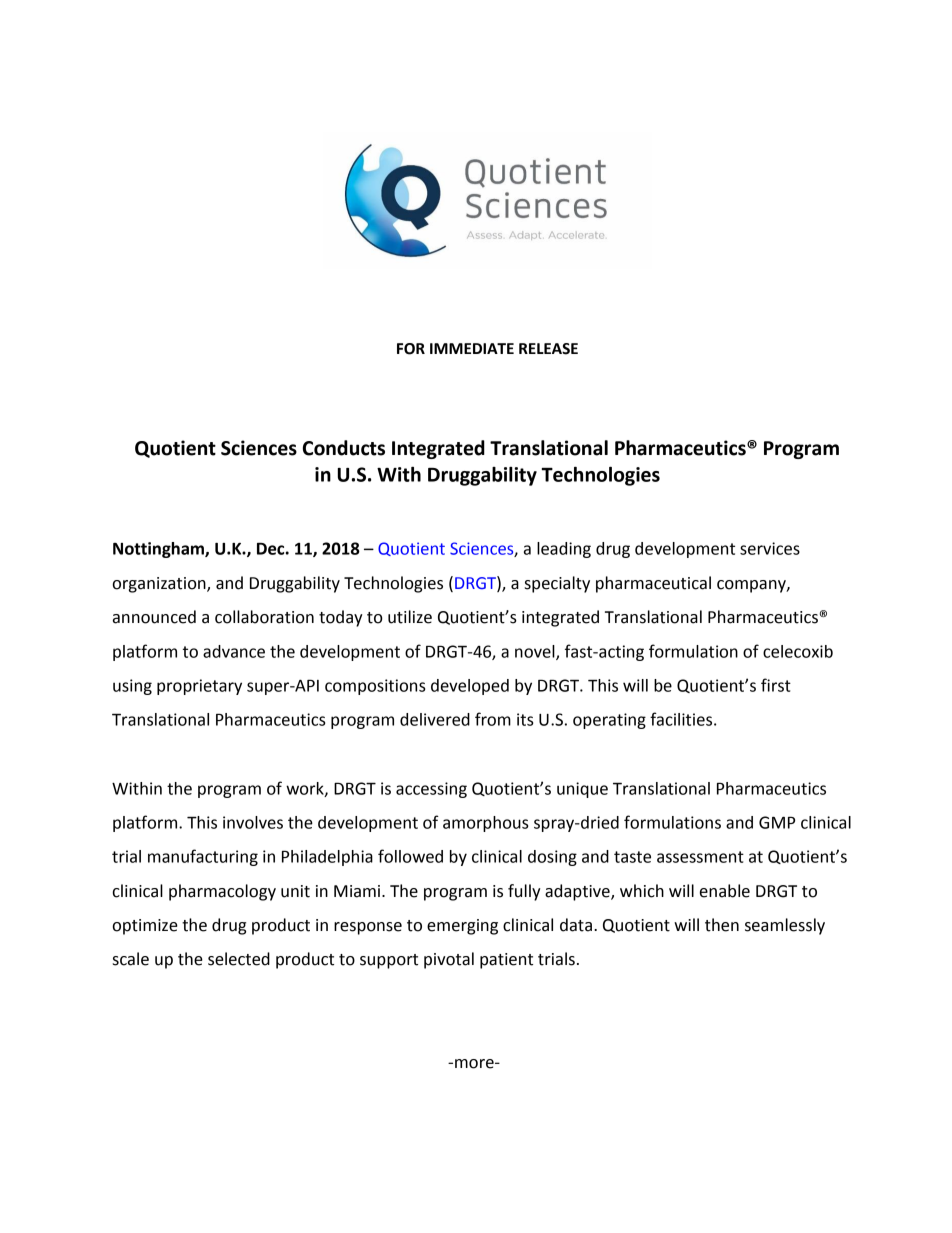 The width and height of the screenshot is (952, 1233). Describe the element at coordinates (470, 687) in the screenshot. I see `developed` at that location.
